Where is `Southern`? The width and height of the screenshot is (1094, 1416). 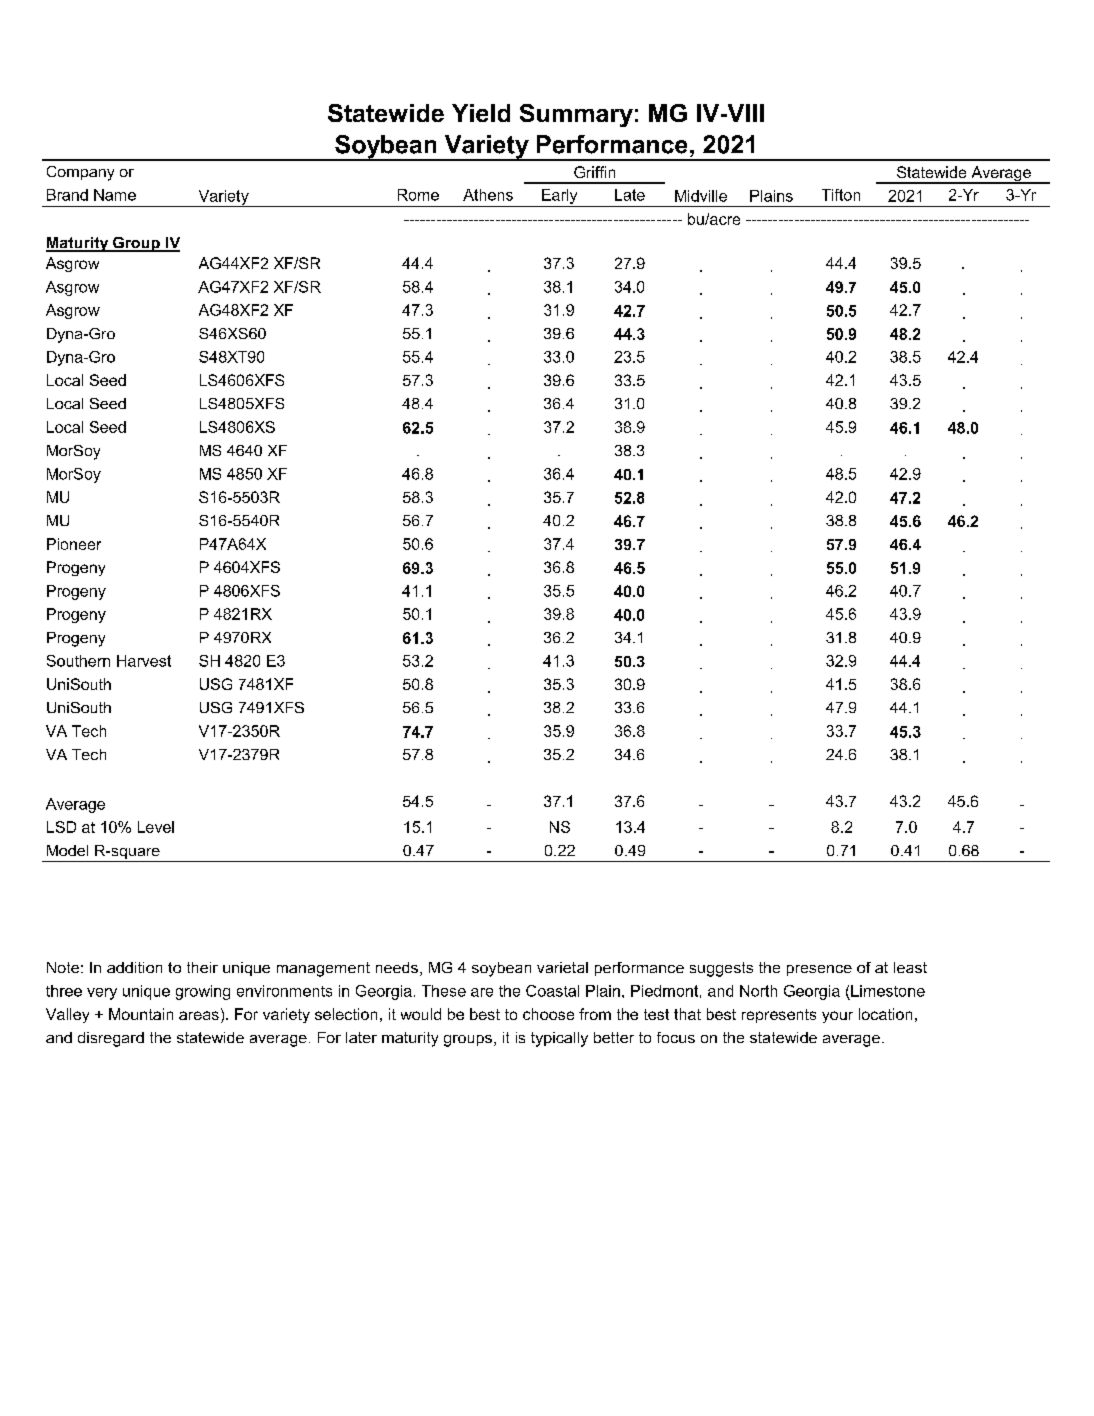
Southern is located at coordinates (78, 661).
